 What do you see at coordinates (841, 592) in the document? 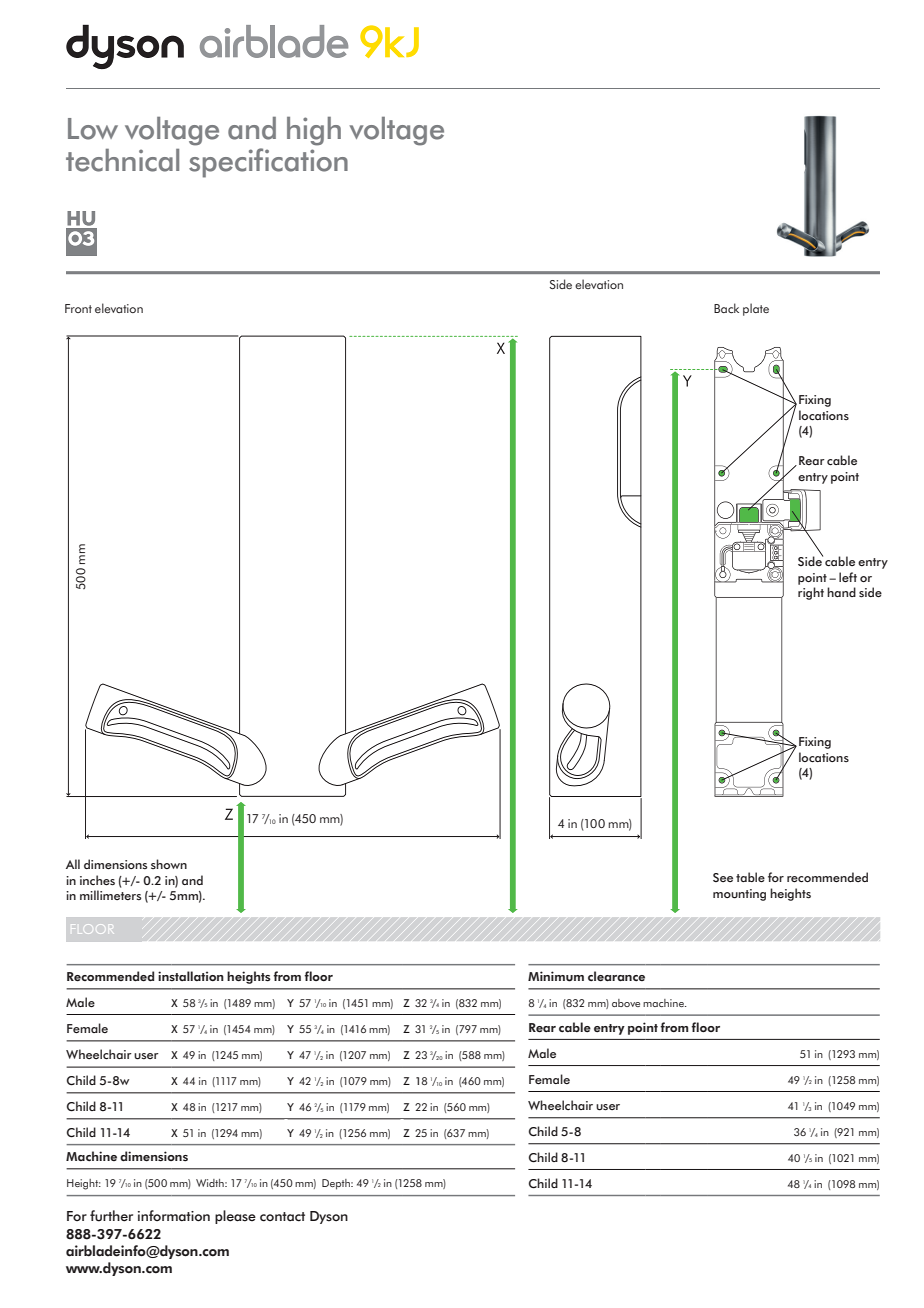
I see `hand` at bounding box center [841, 592].
